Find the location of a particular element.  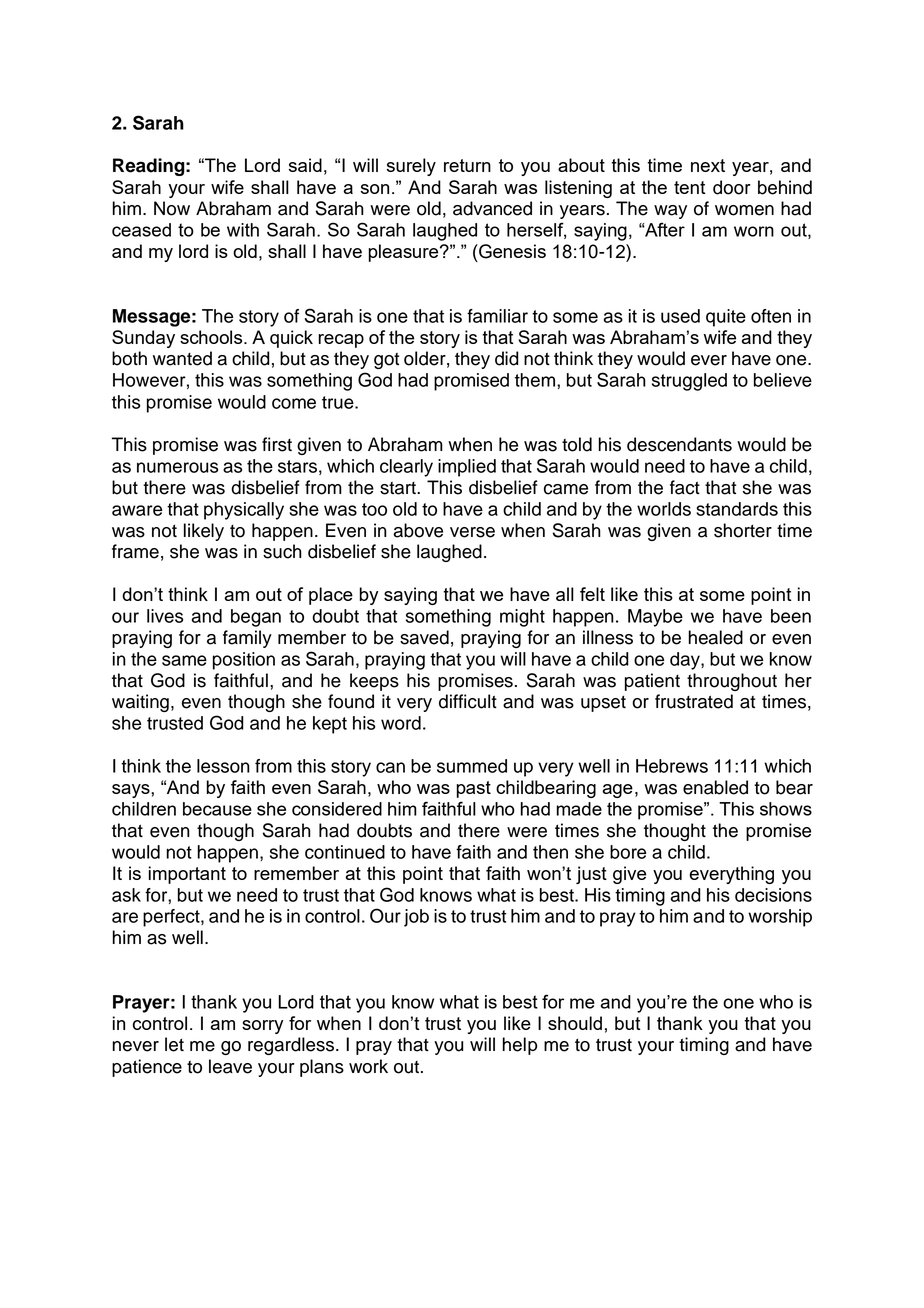

shorter is located at coordinates (743, 530).
